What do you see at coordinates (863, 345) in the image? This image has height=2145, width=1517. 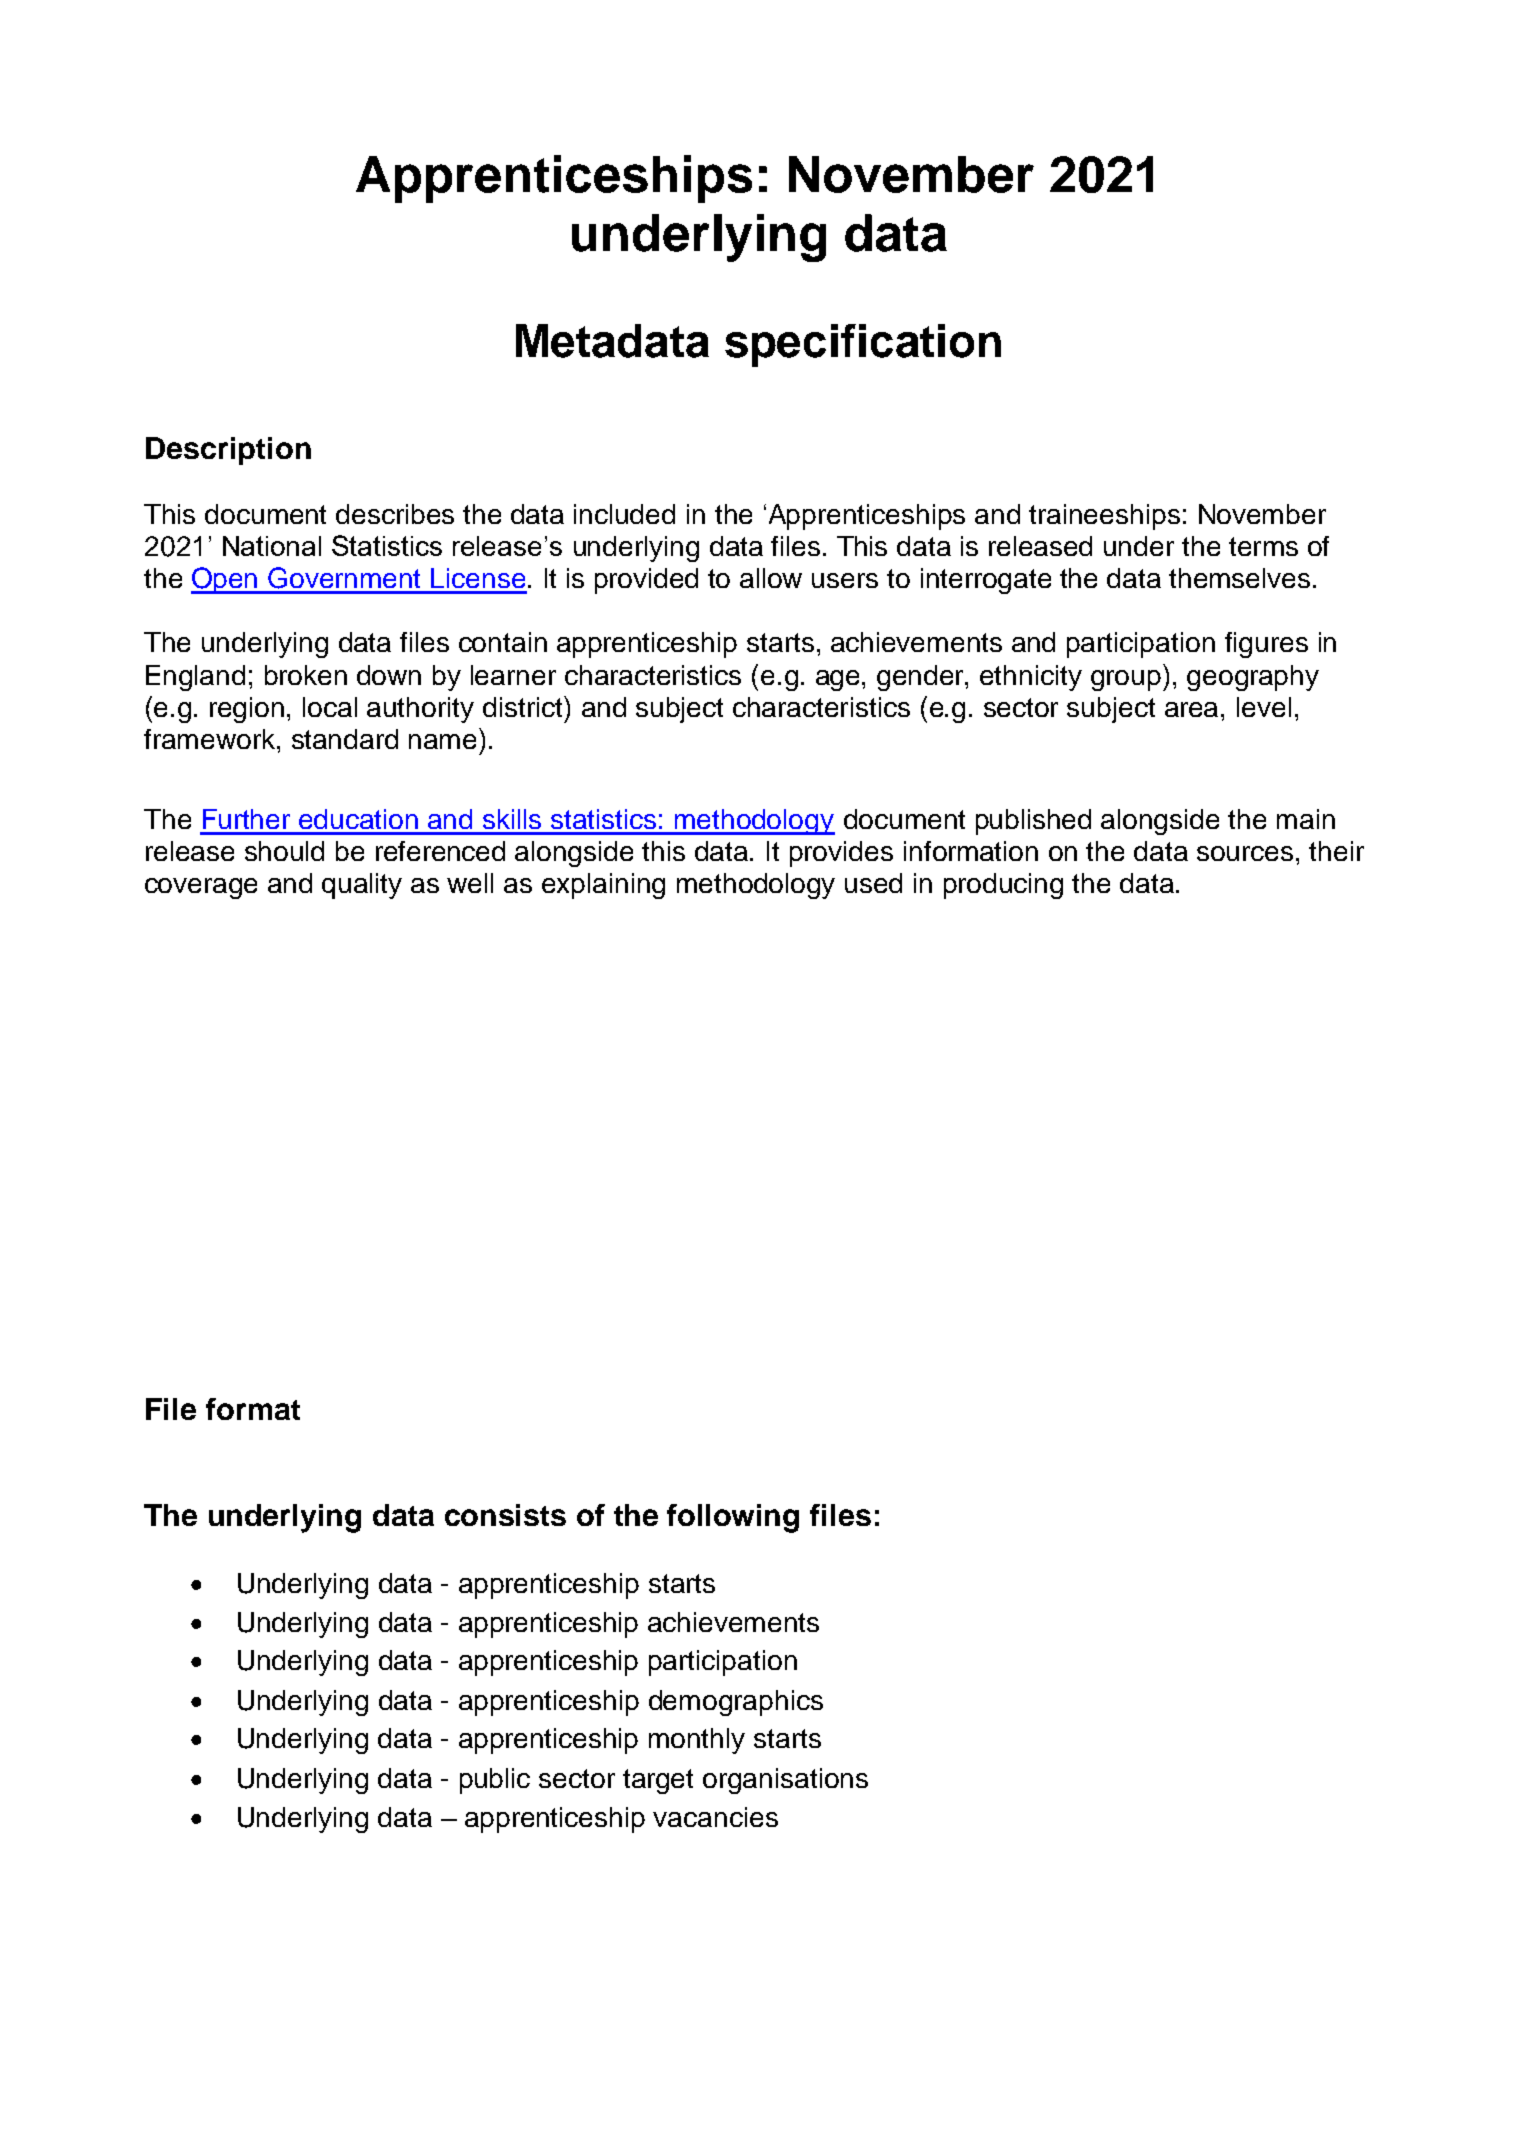 I see `specification` at bounding box center [863, 345].
